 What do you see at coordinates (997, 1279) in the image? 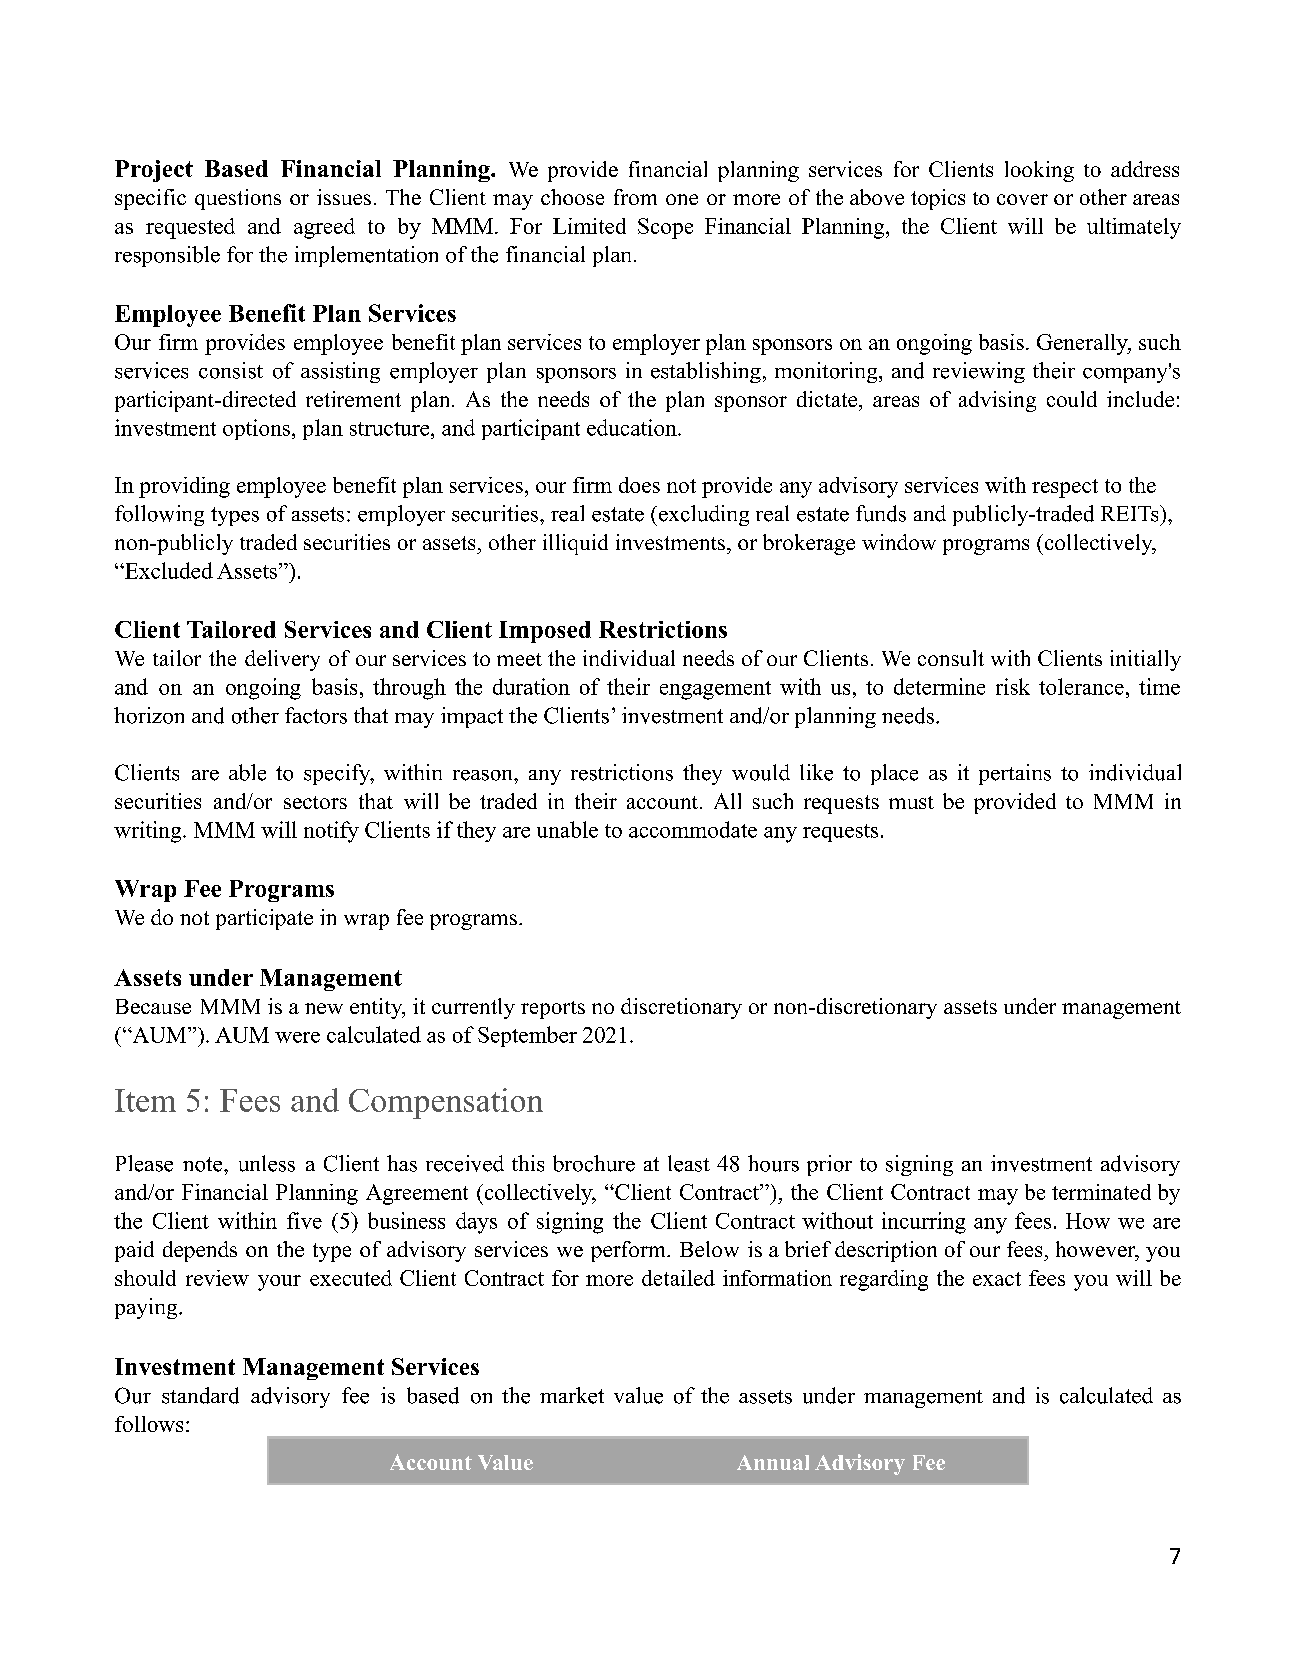
I see `exact` at bounding box center [997, 1279].
